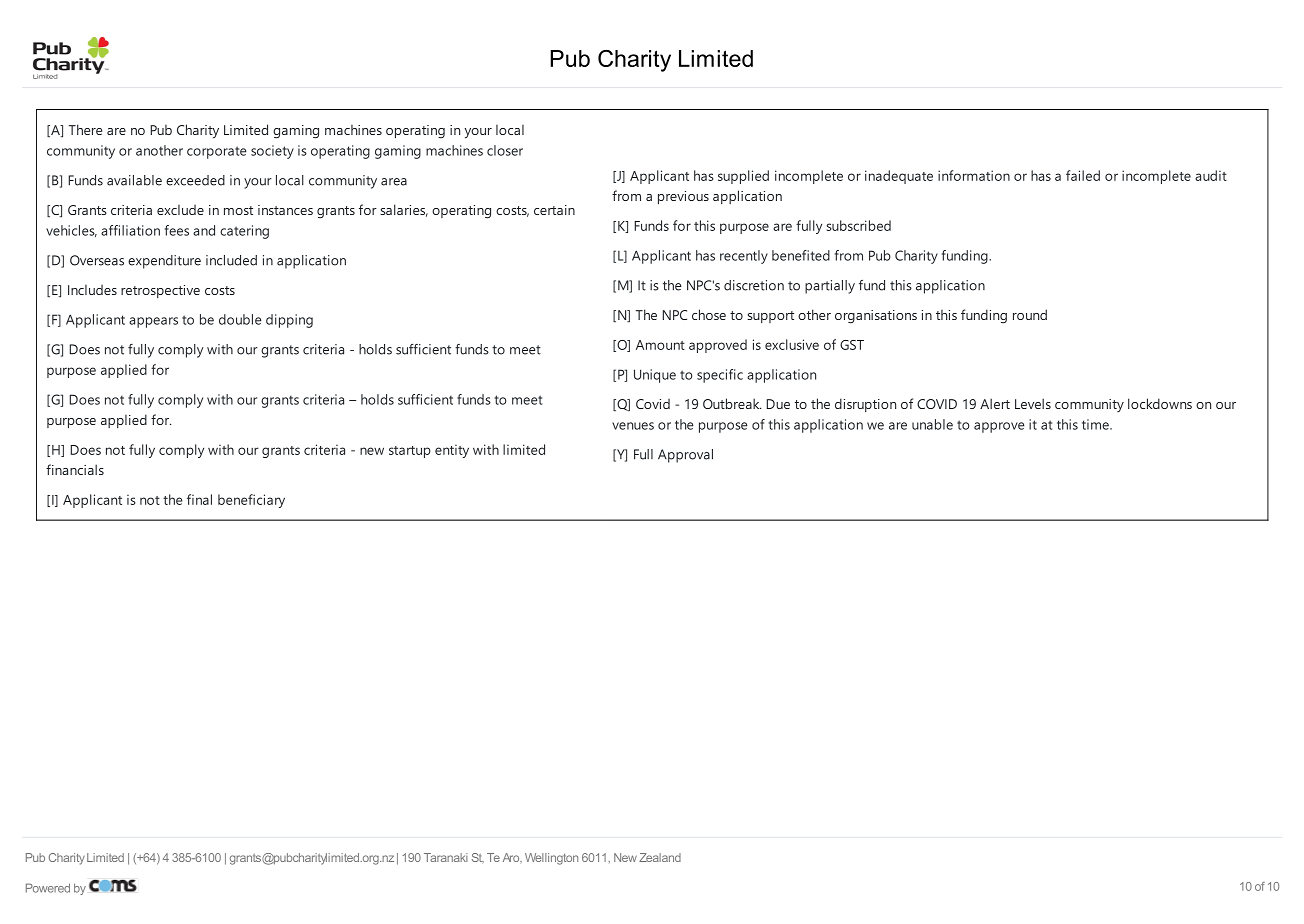  Describe the element at coordinates (1096, 424) in the screenshot. I see `time` at that location.
